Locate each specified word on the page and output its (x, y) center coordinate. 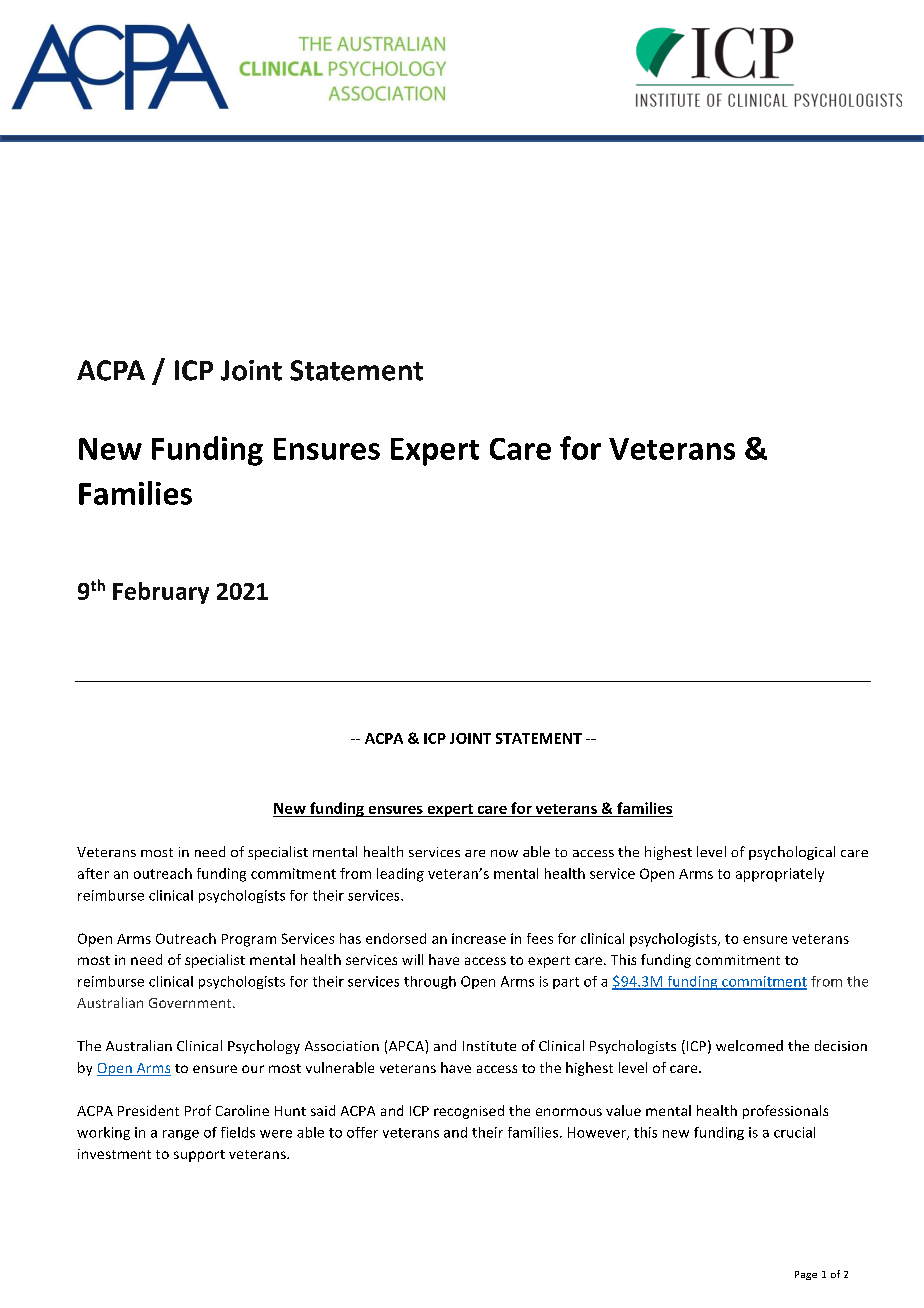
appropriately (780, 875)
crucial (794, 1132)
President (148, 1110)
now (504, 853)
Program (249, 940)
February (161, 593)
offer (362, 1132)
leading (400, 875)
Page (806, 1275)
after (93, 873)
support (199, 1156)
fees (540, 938)
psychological (792, 853)
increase (479, 938)
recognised (469, 1112)
